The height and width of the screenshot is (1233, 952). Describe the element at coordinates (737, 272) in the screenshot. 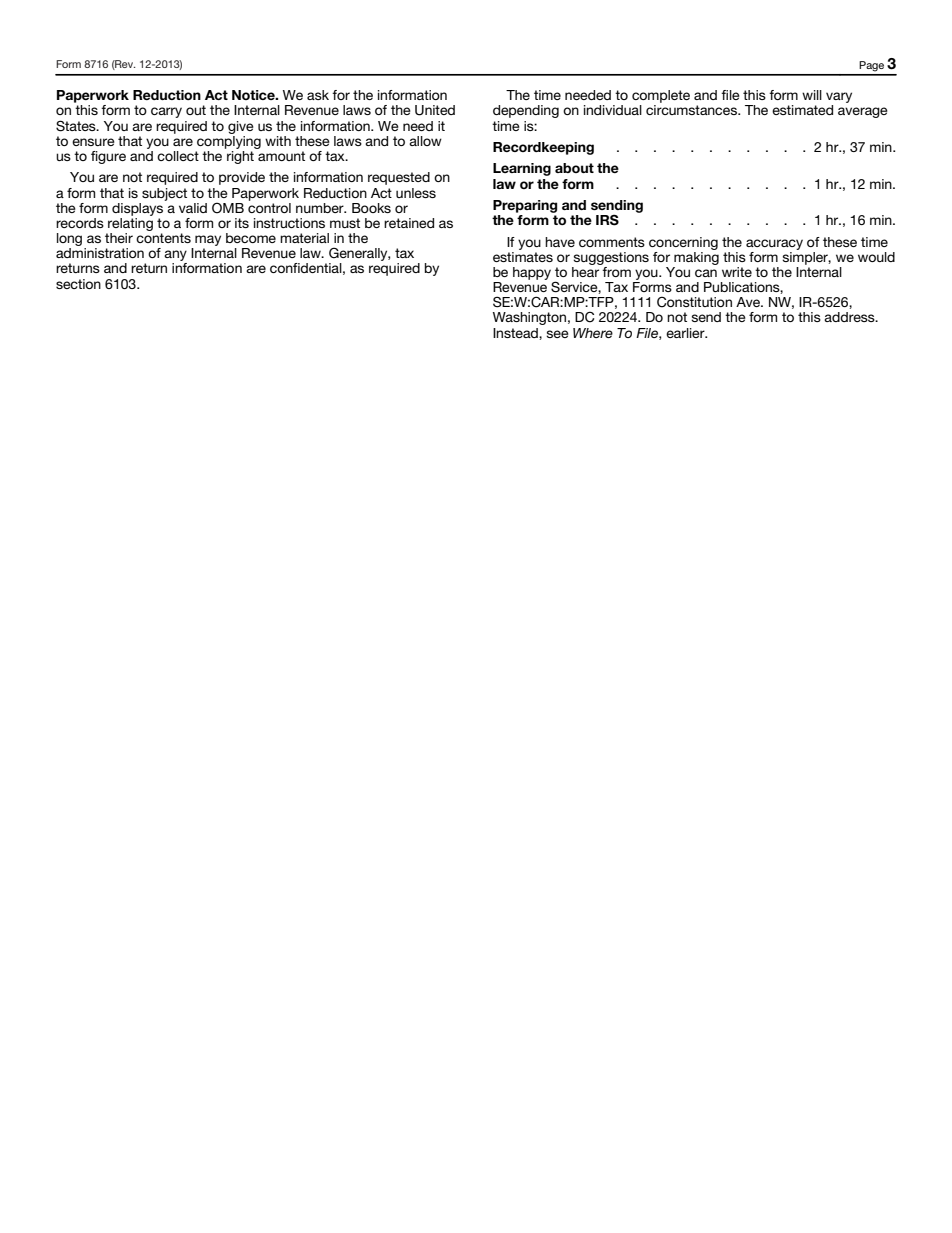

I see `write` at that location.
